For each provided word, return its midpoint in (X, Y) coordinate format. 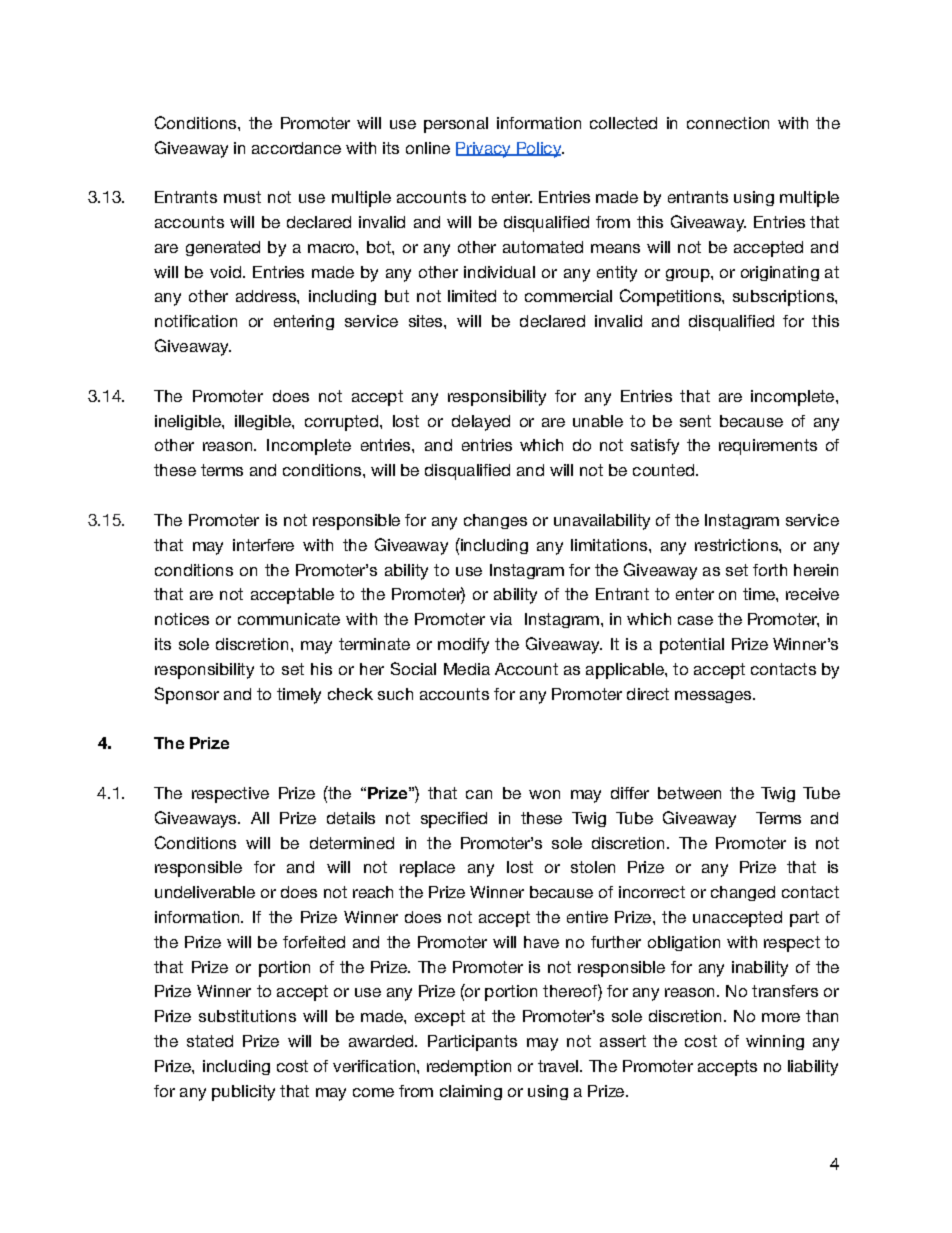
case (695, 620)
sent (695, 421)
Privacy (484, 150)
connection (728, 123)
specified (454, 820)
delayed (481, 423)
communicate (289, 619)
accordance (296, 148)
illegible (264, 422)
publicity (243, 1093)
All (260, 818)
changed (743, 893)
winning (775, 1042)
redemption (469, 1068)
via (501, 619)
